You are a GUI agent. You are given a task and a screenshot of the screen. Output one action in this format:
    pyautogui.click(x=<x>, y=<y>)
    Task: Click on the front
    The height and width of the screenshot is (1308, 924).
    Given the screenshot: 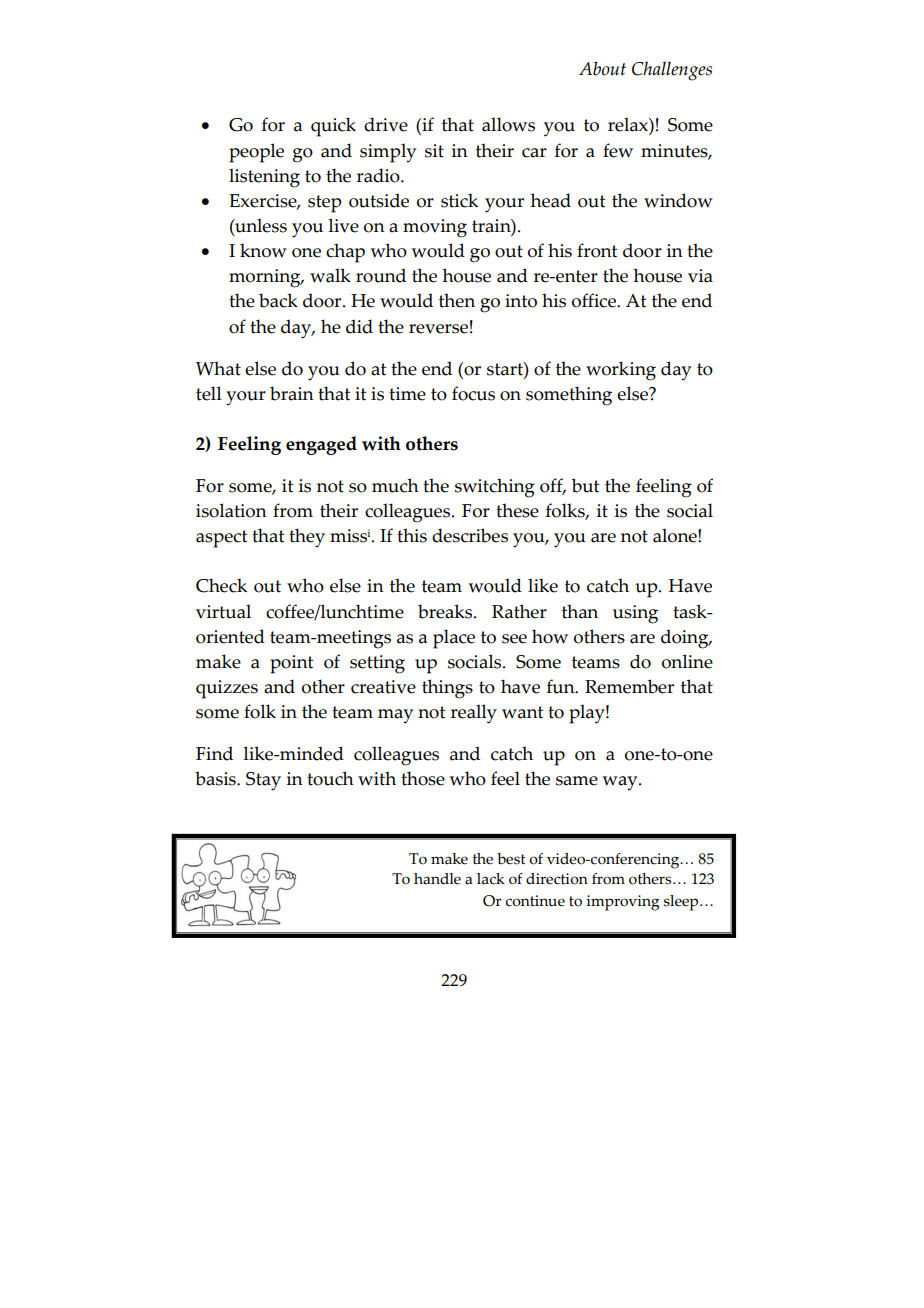 What is the action you would take?
    pyautogui.click(x=597, y=250)
